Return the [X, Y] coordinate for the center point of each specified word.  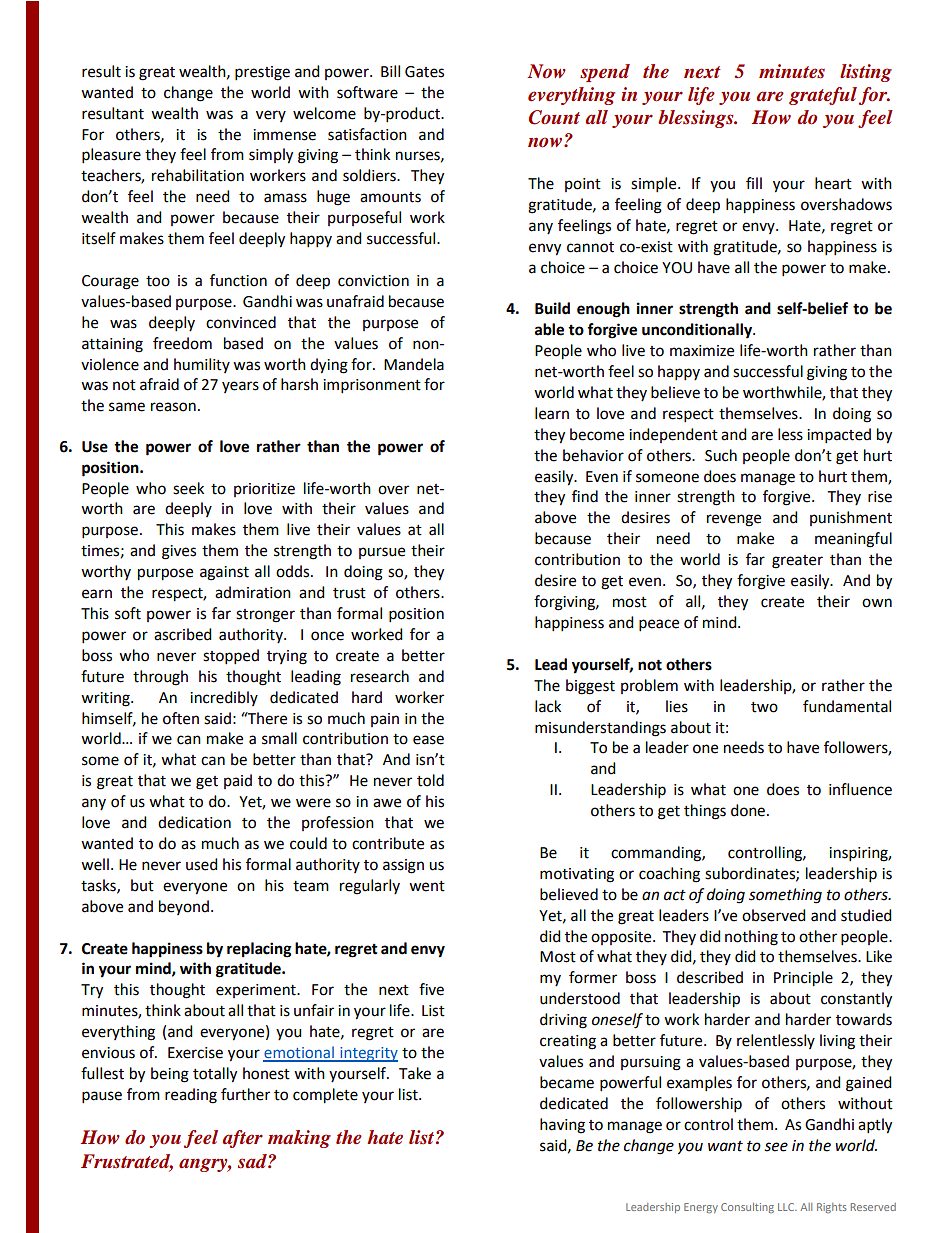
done [748, 810]
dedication [194, 822]
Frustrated [127, 1162]
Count [554, 117]
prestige [262, 73]
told [430, 780]
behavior [593, 455]
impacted [839, 436]
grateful [823, 96]
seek [188, 488]
